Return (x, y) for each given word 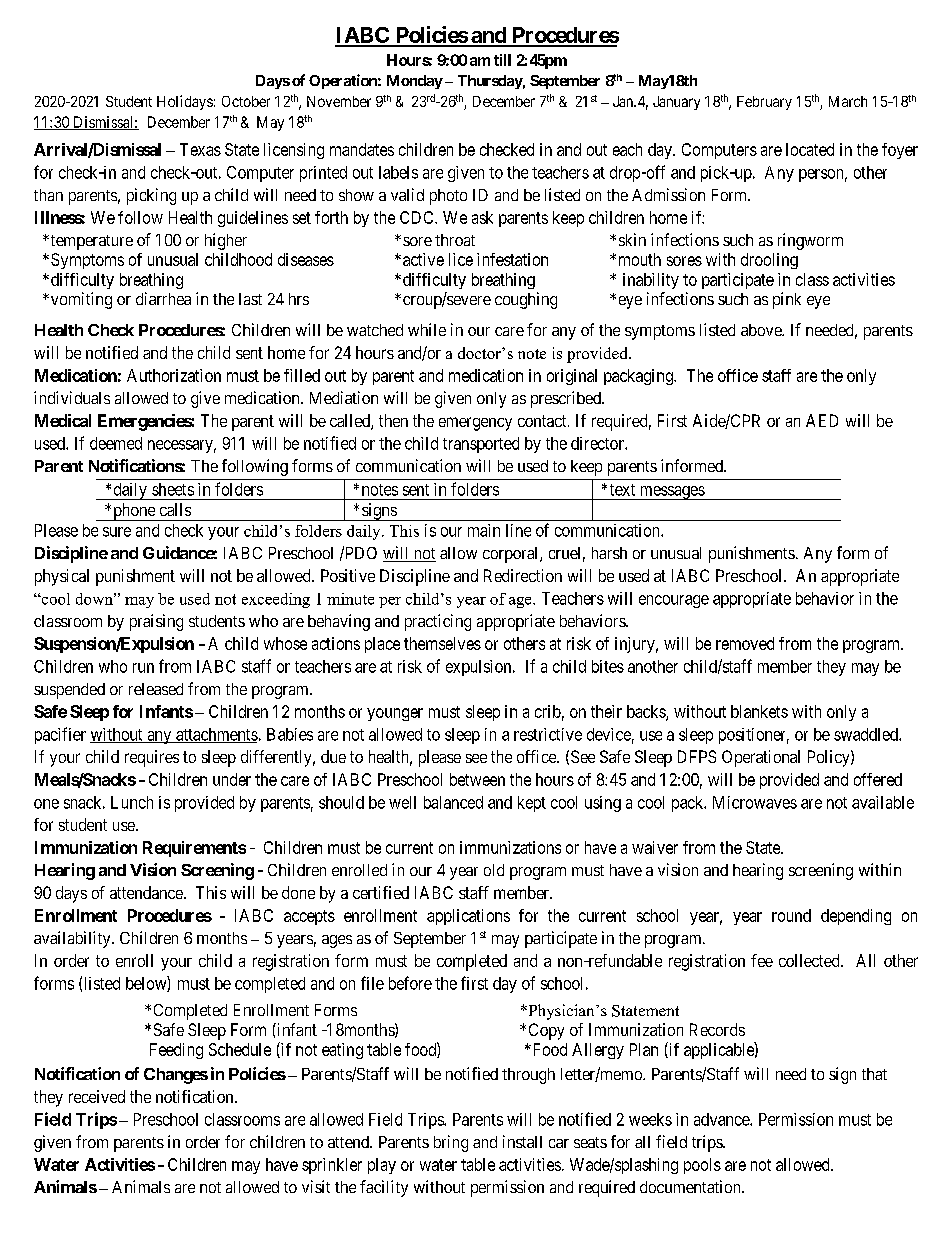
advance (722, 1119)
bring (451, 1143)
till (502, 60)
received (97, 1096)
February (764, 103)
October (246, 101)
